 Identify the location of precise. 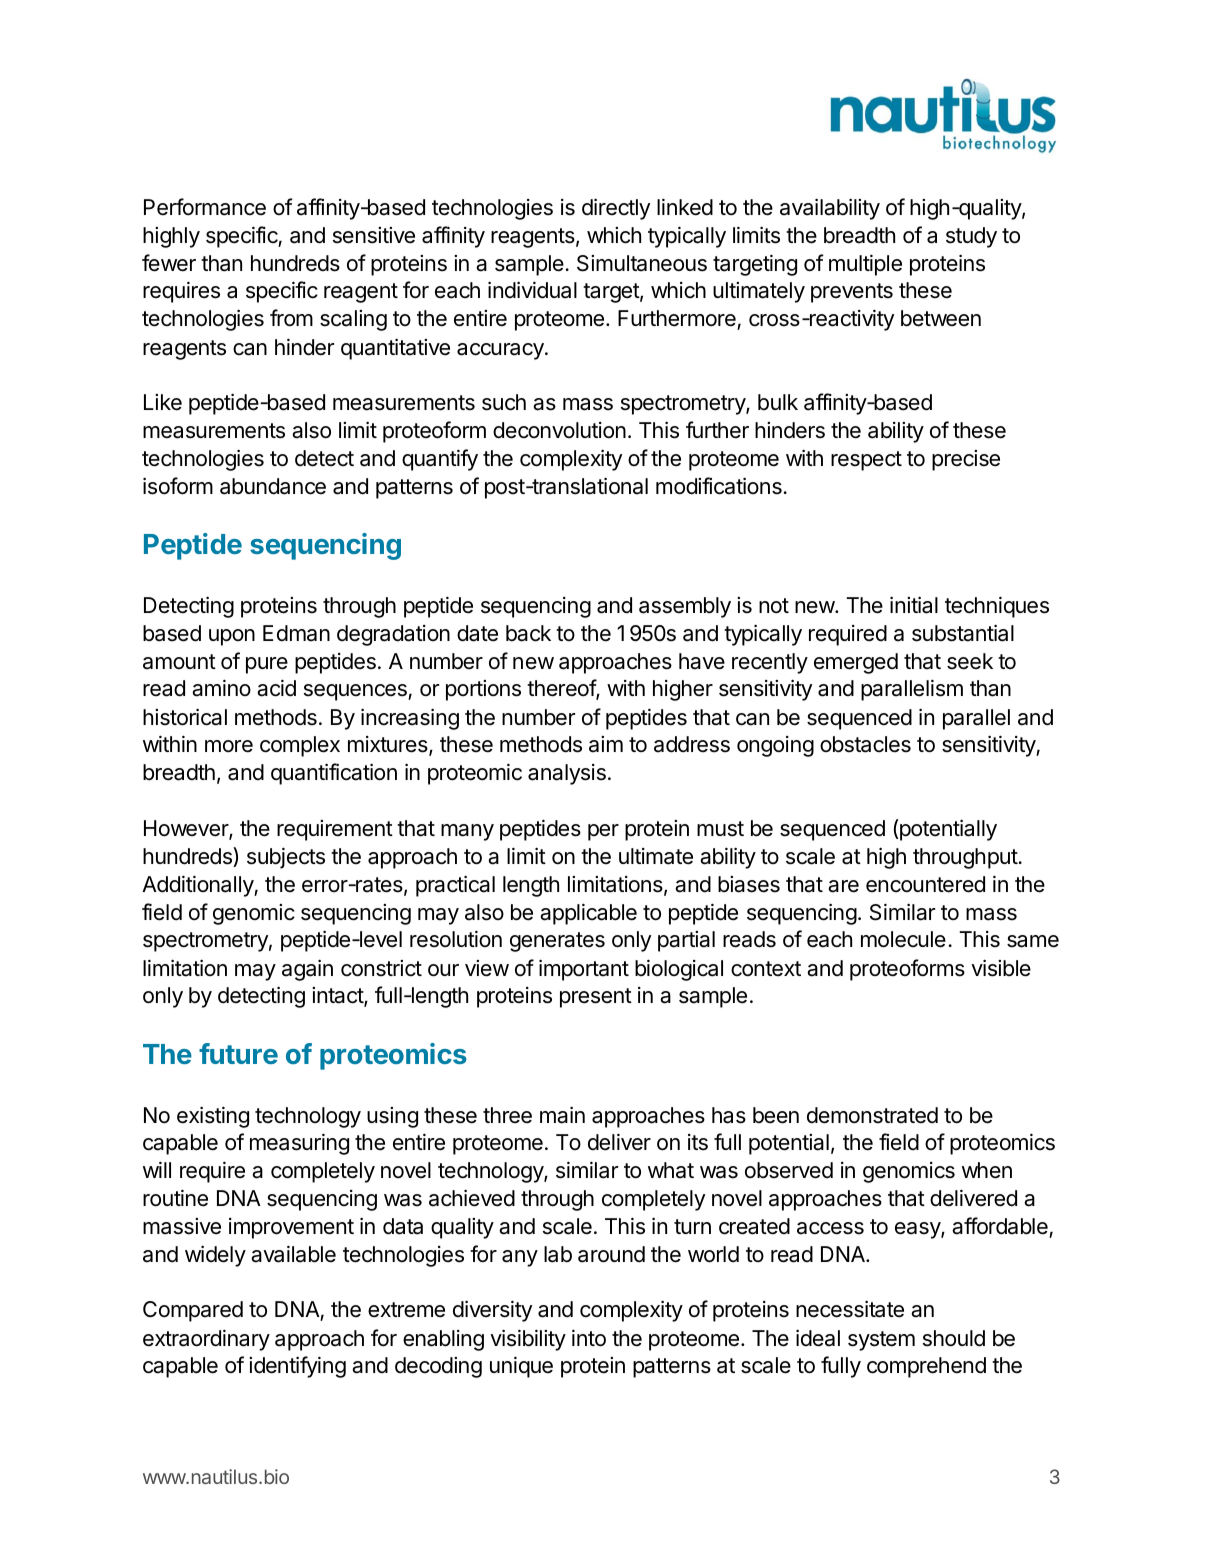
(966, 460).
